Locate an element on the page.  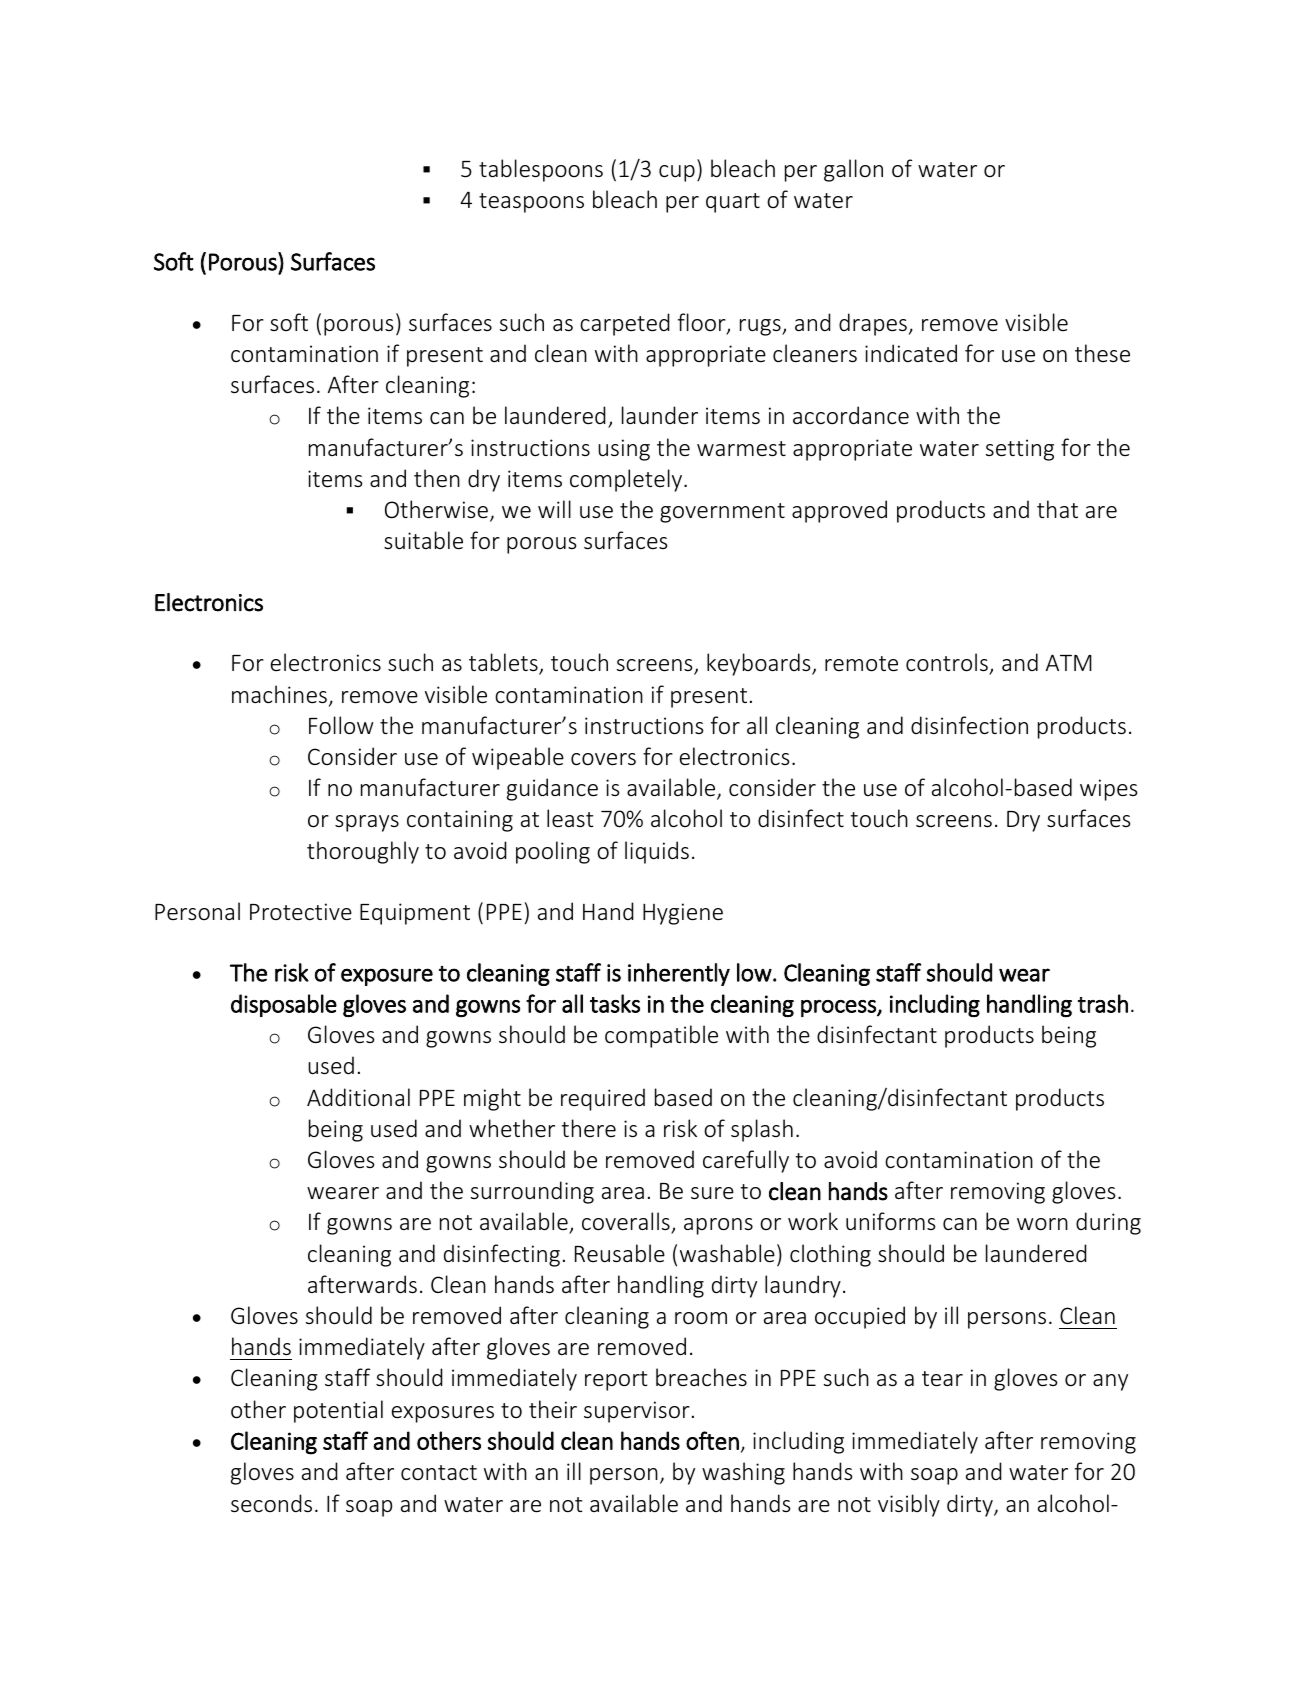
gallon is located at coordinates (853, 170).
